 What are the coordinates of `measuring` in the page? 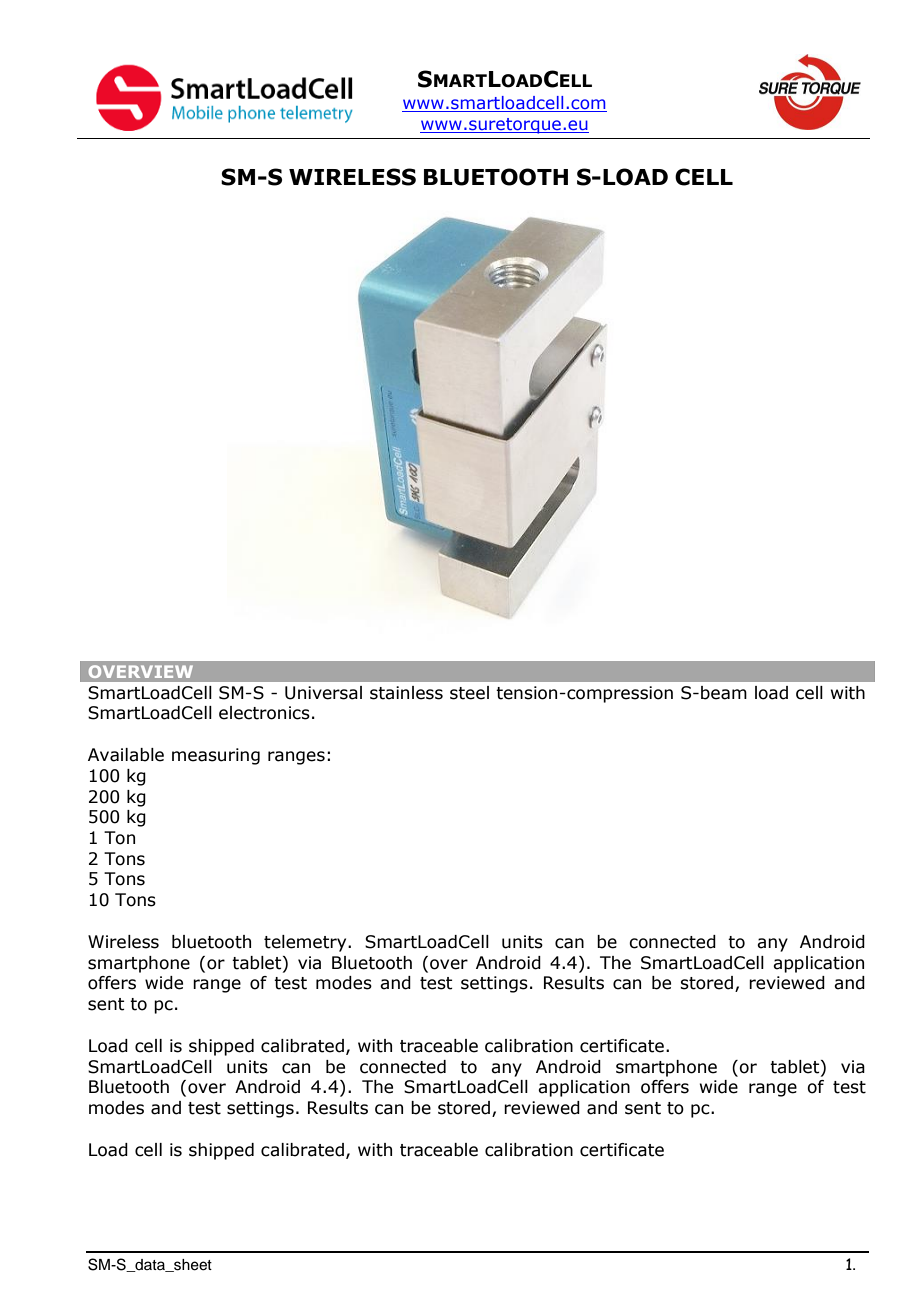 It's located at (216, 756).
